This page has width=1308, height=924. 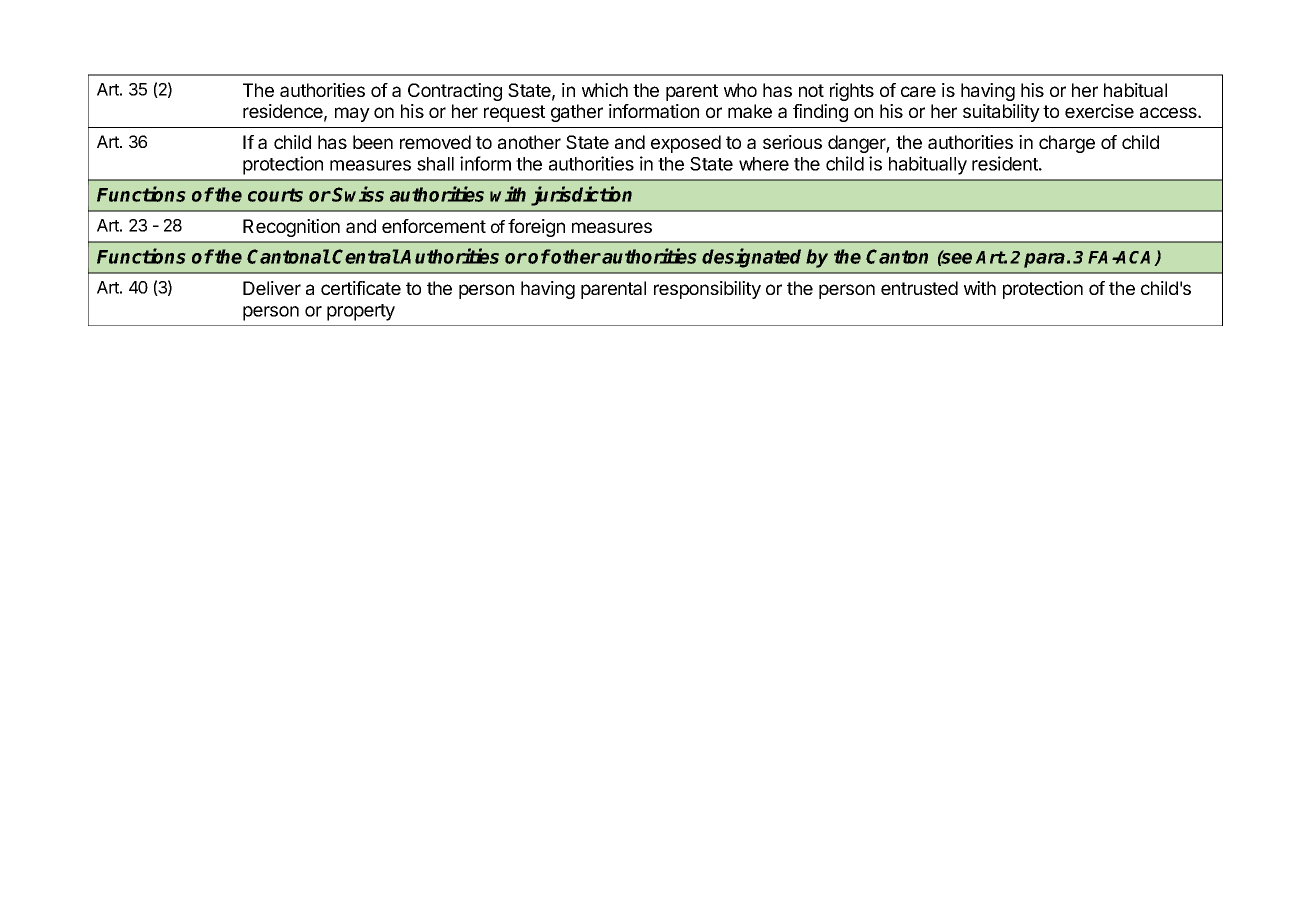 What do you see at coordinates (291, 228) in the page?
I see `Recognition` at bounding box center [291, 228].
